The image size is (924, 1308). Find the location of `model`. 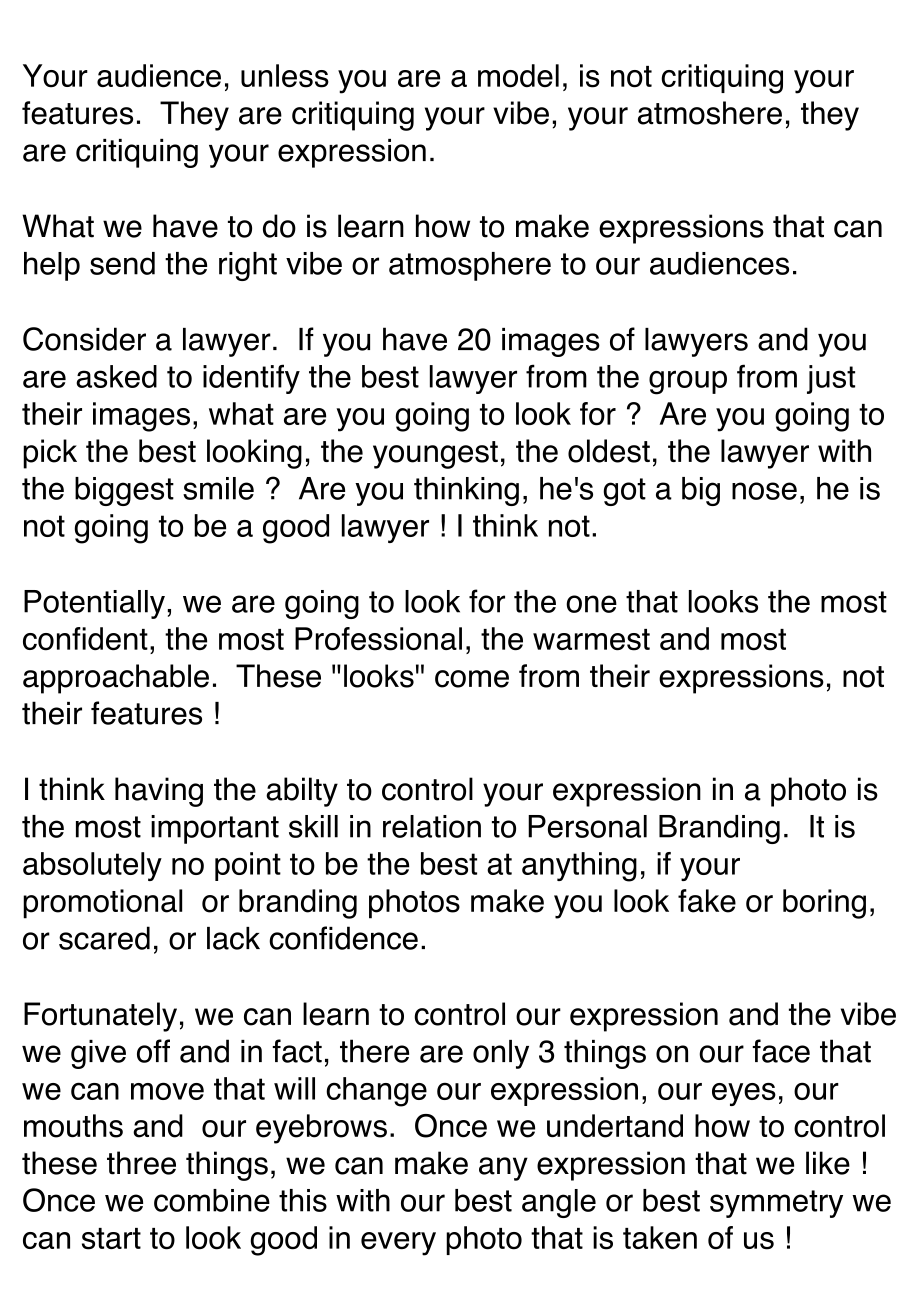

model is located at coordinates (518, 76).
